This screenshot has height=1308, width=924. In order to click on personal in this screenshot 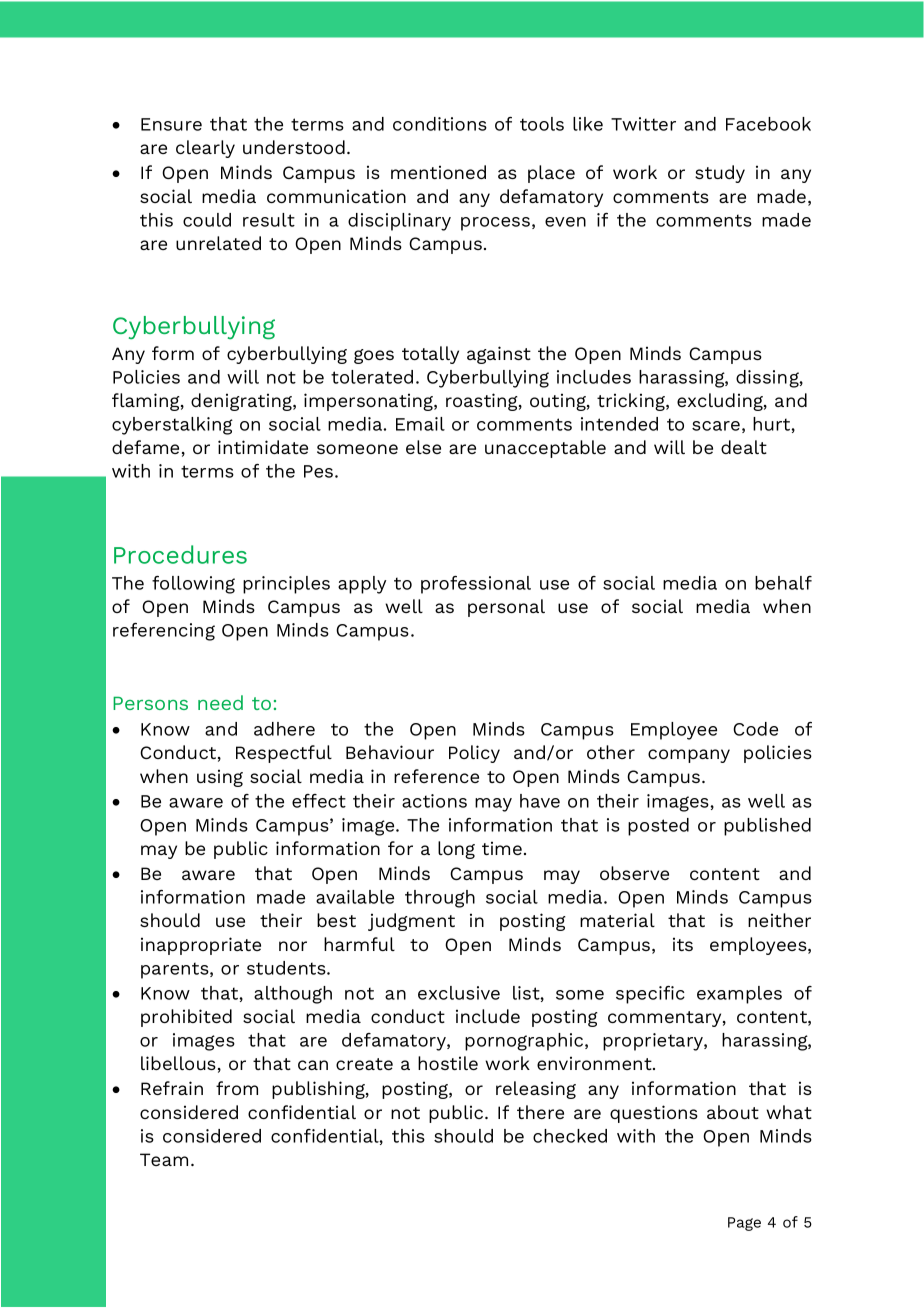, I will do `click(506, 608)`.
